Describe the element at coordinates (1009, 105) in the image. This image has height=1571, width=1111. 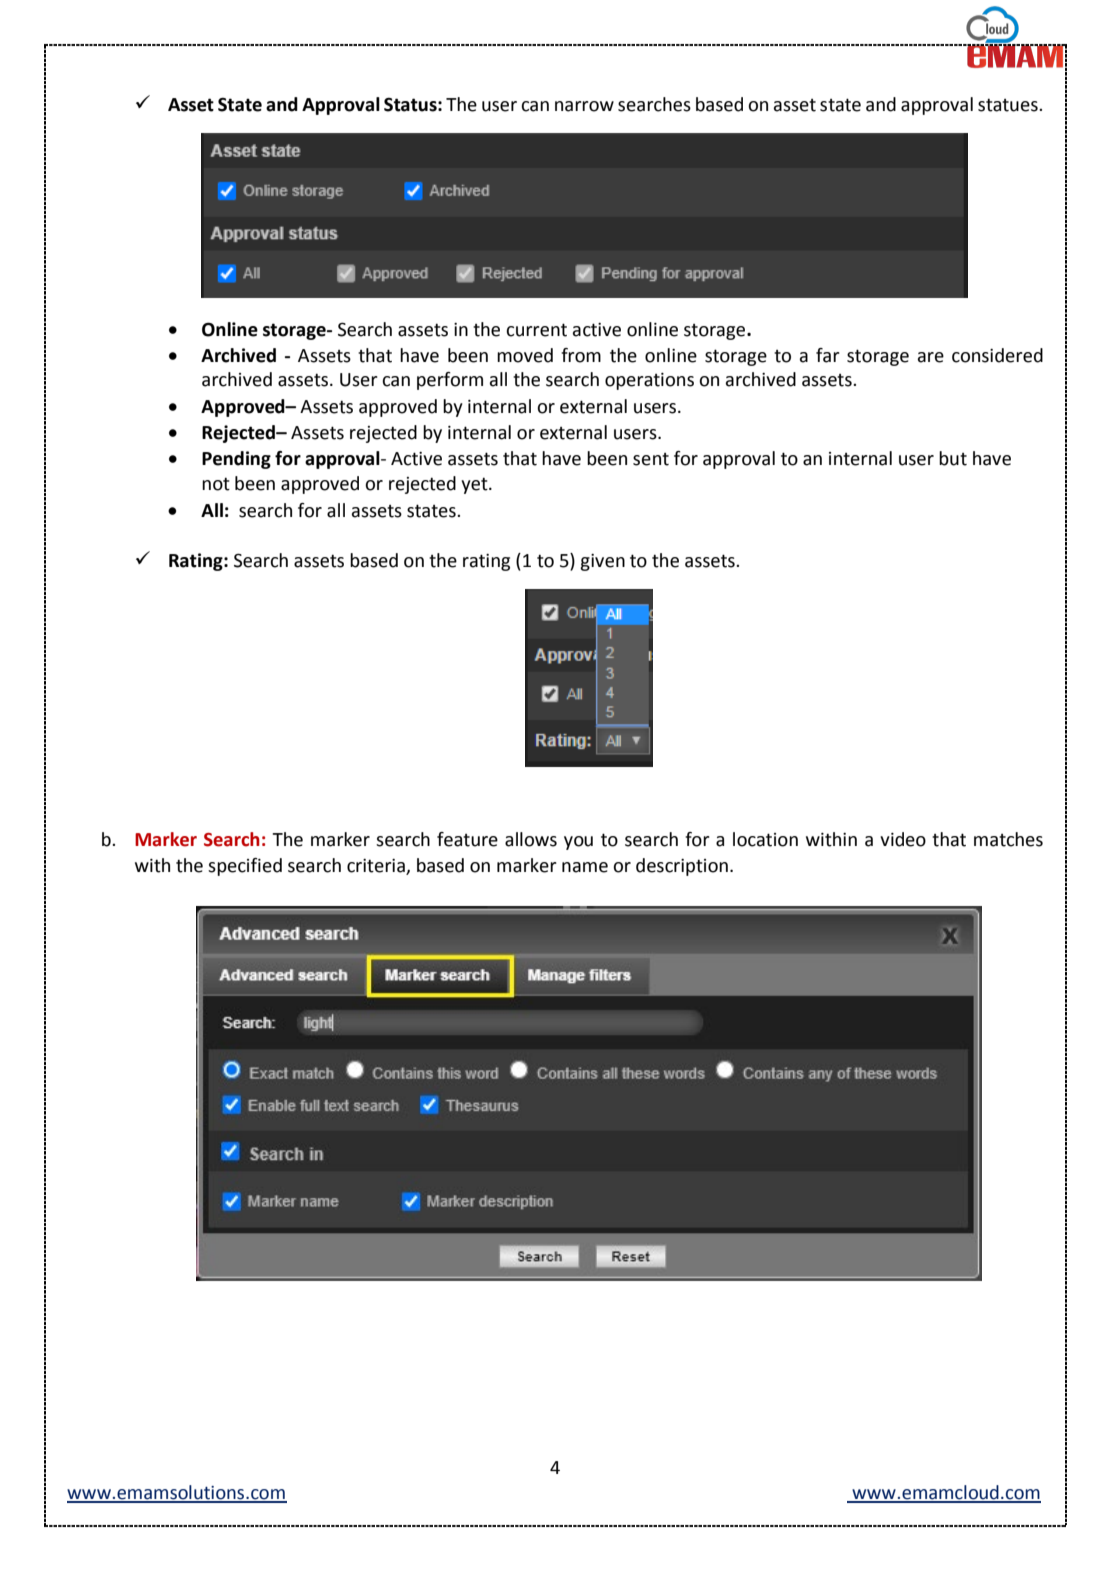
I see `statues` at that location.
